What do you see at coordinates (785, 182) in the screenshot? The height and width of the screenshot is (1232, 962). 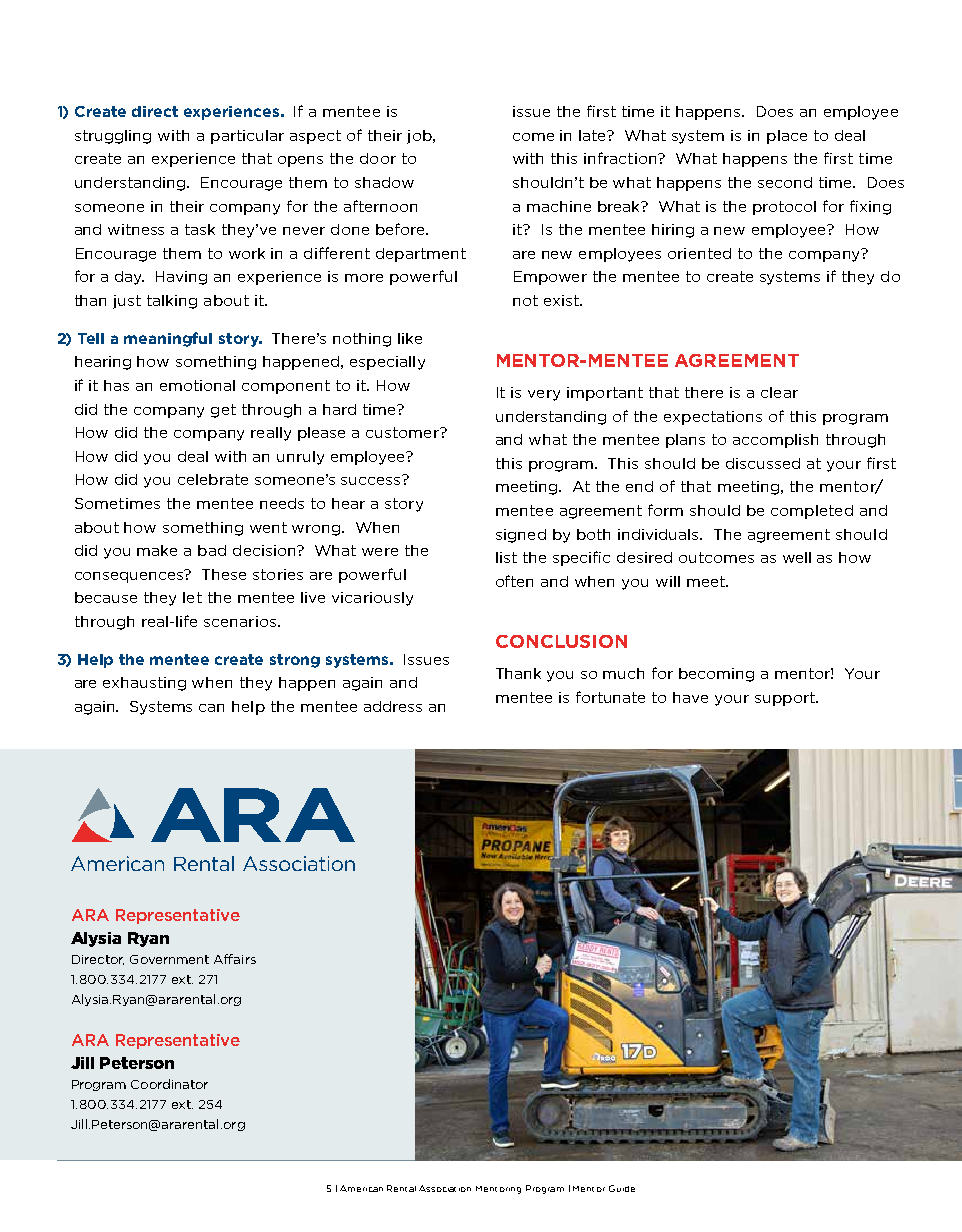 I see `second` at bounding box center [785, 182].
